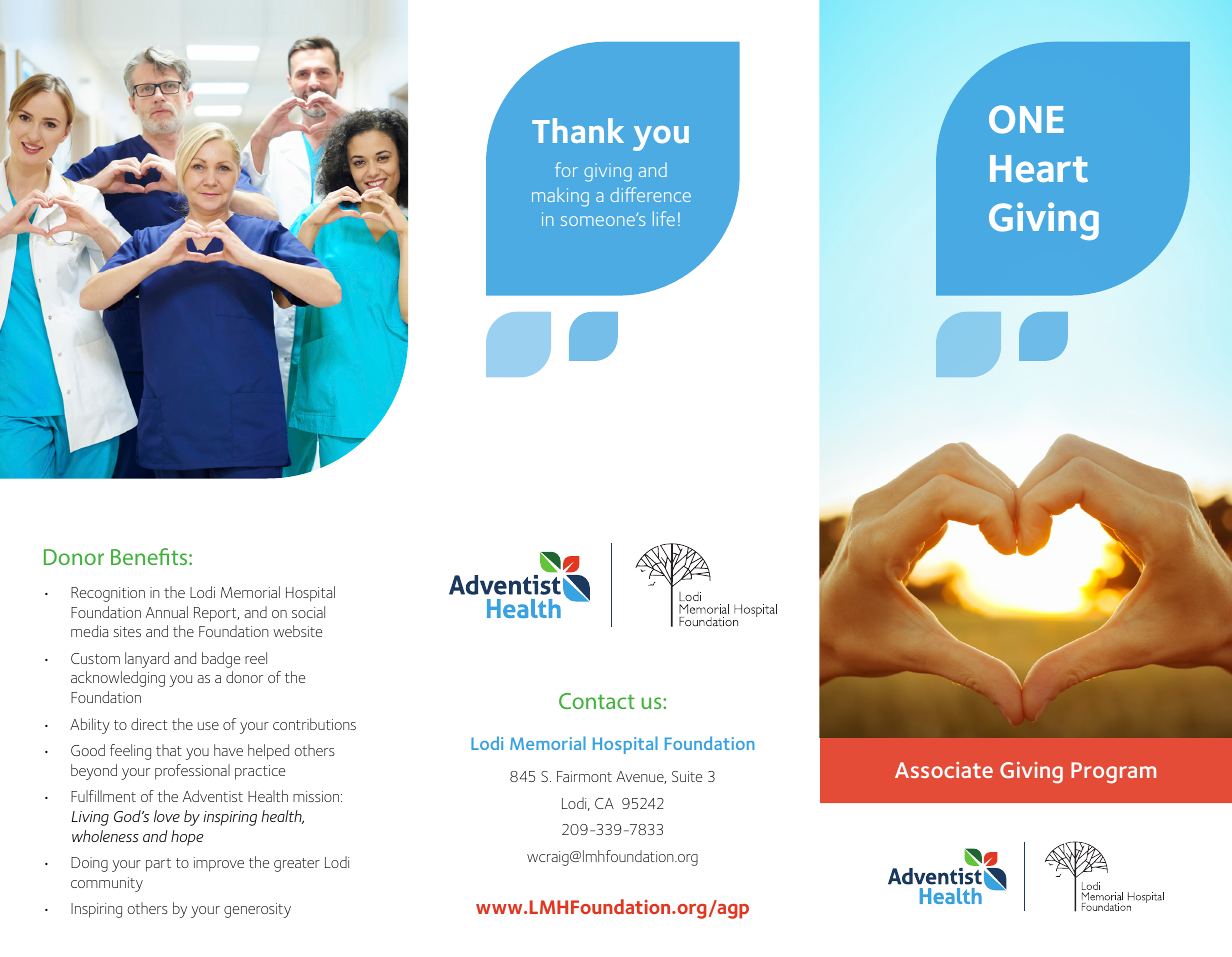  What do you see at coordinates (308, 612) in the screenshot?
I see `social` at bounding box center [308, 612].
